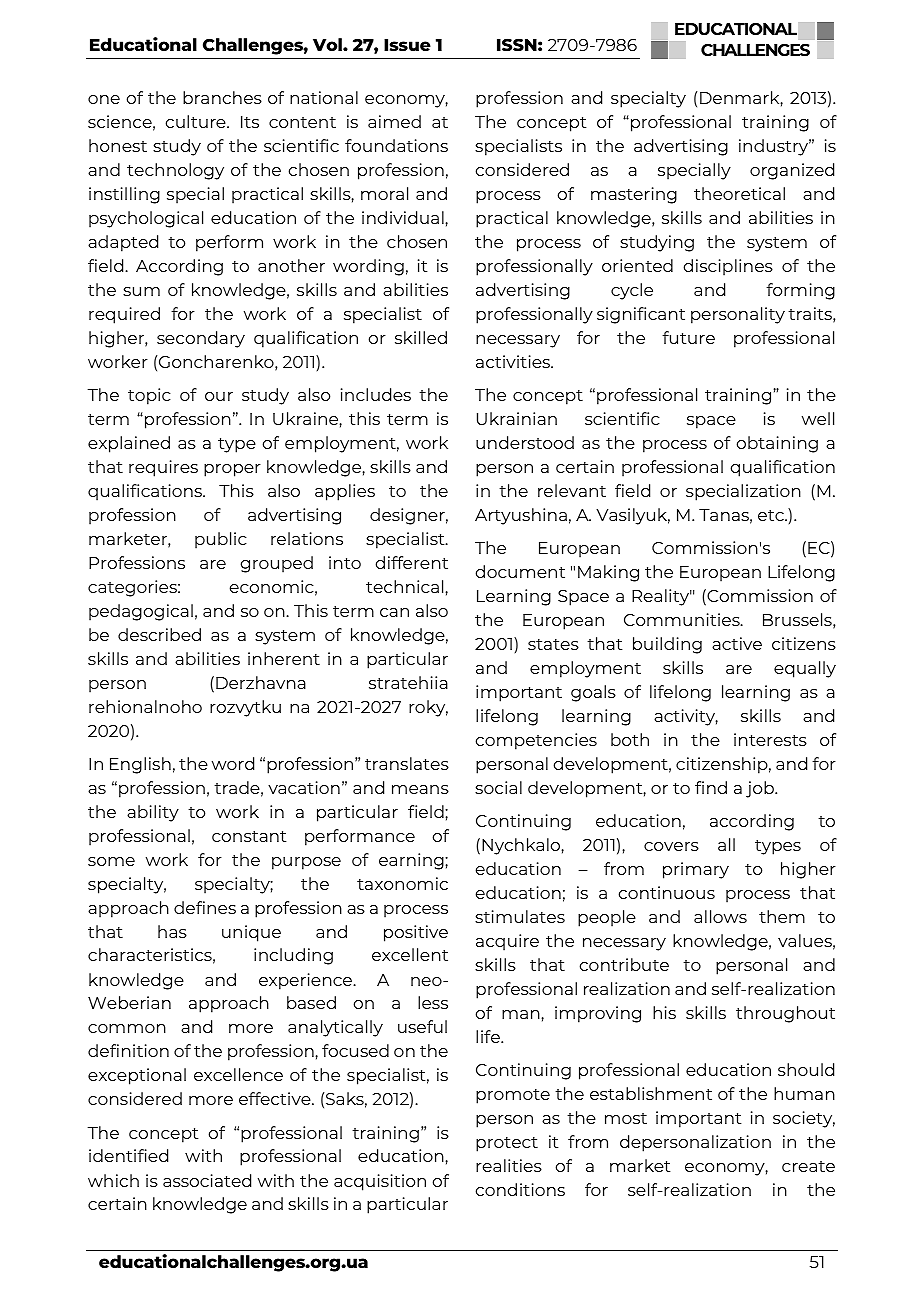 This screenshot has height=1308, width=924. Describe the element at coordinates (421, 337) in the screenshot. I see `skilled` at that location.
